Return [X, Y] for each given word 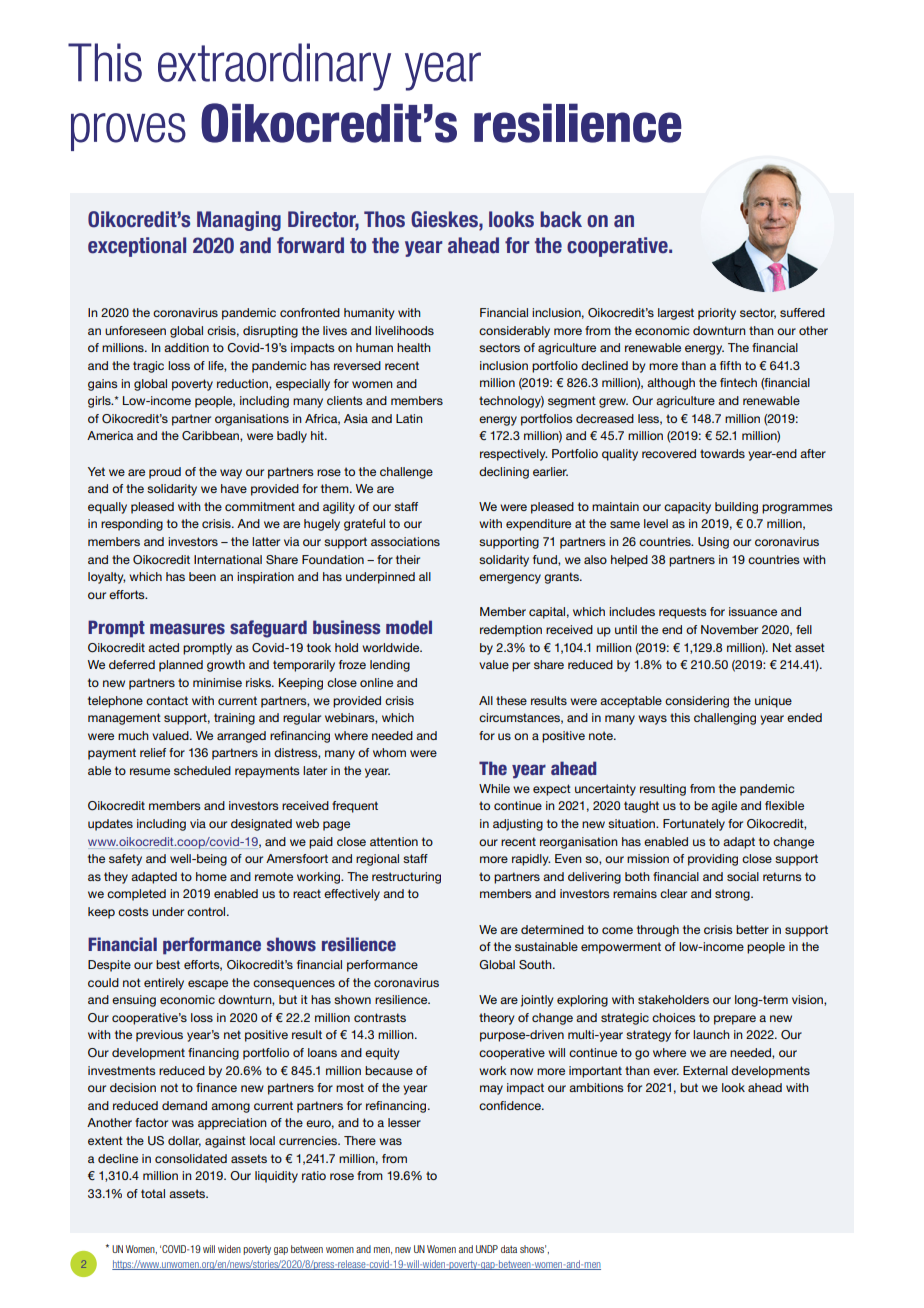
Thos [384, 219]
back [561, 219]
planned [181, 666]
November [729, 629]
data [509, 1249]
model [409, 627]
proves [128, 132]
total [153, 1193]
